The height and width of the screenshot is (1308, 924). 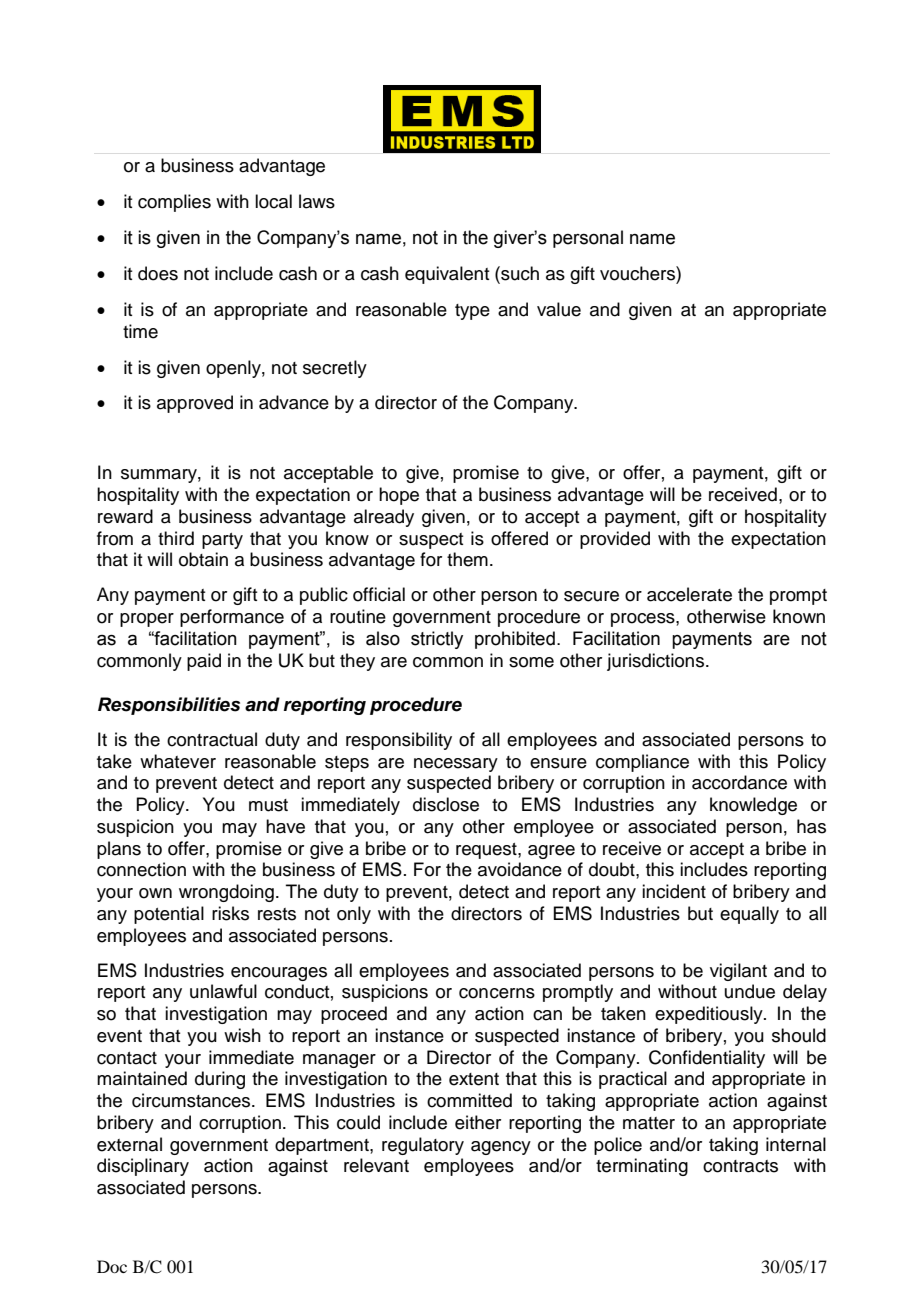 I want to click on contractual, so click(x=212, y=739).
